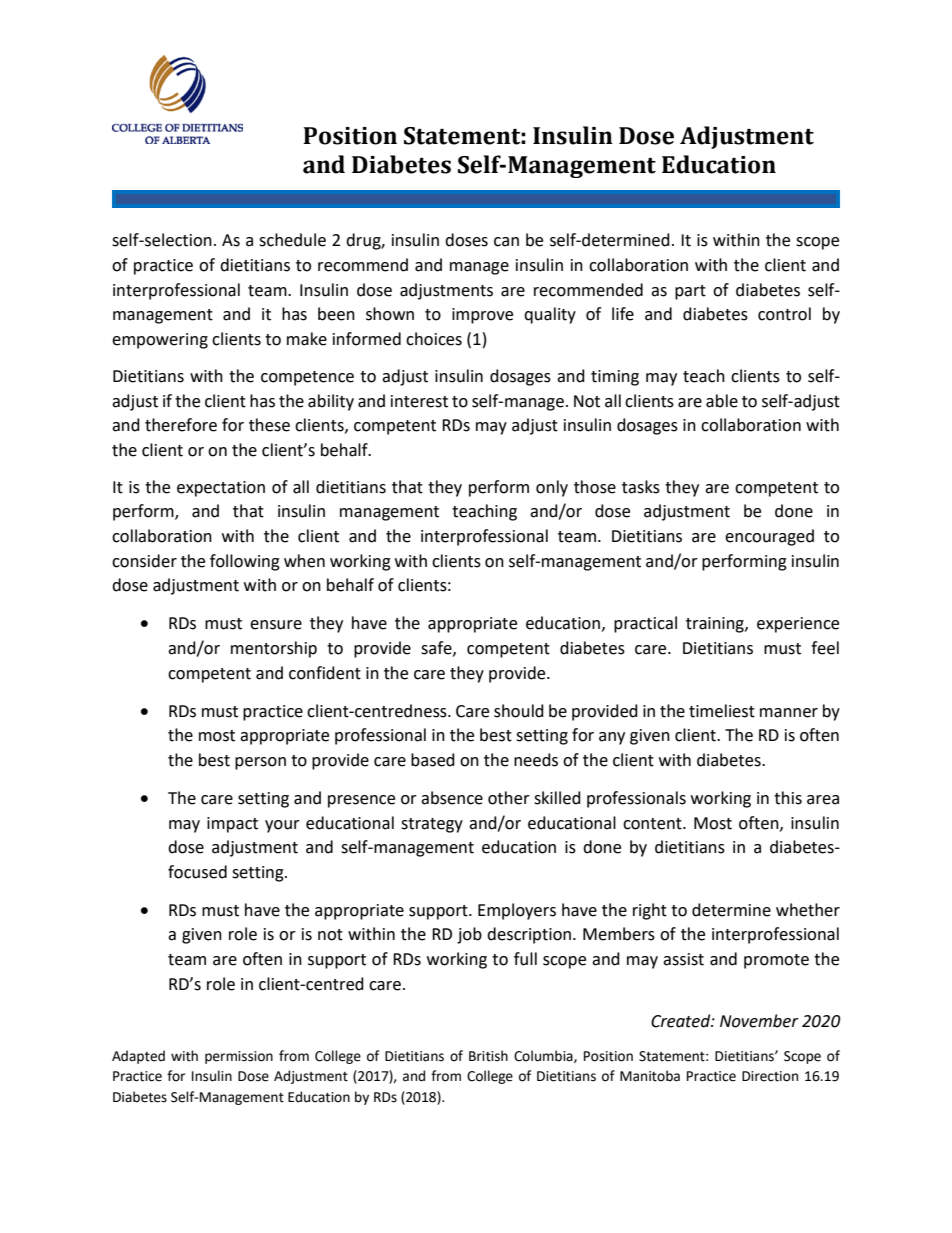 Image resolution: width=952 pixels, height=1233 pixels. I want to click on permission, so click(239, 1057).
